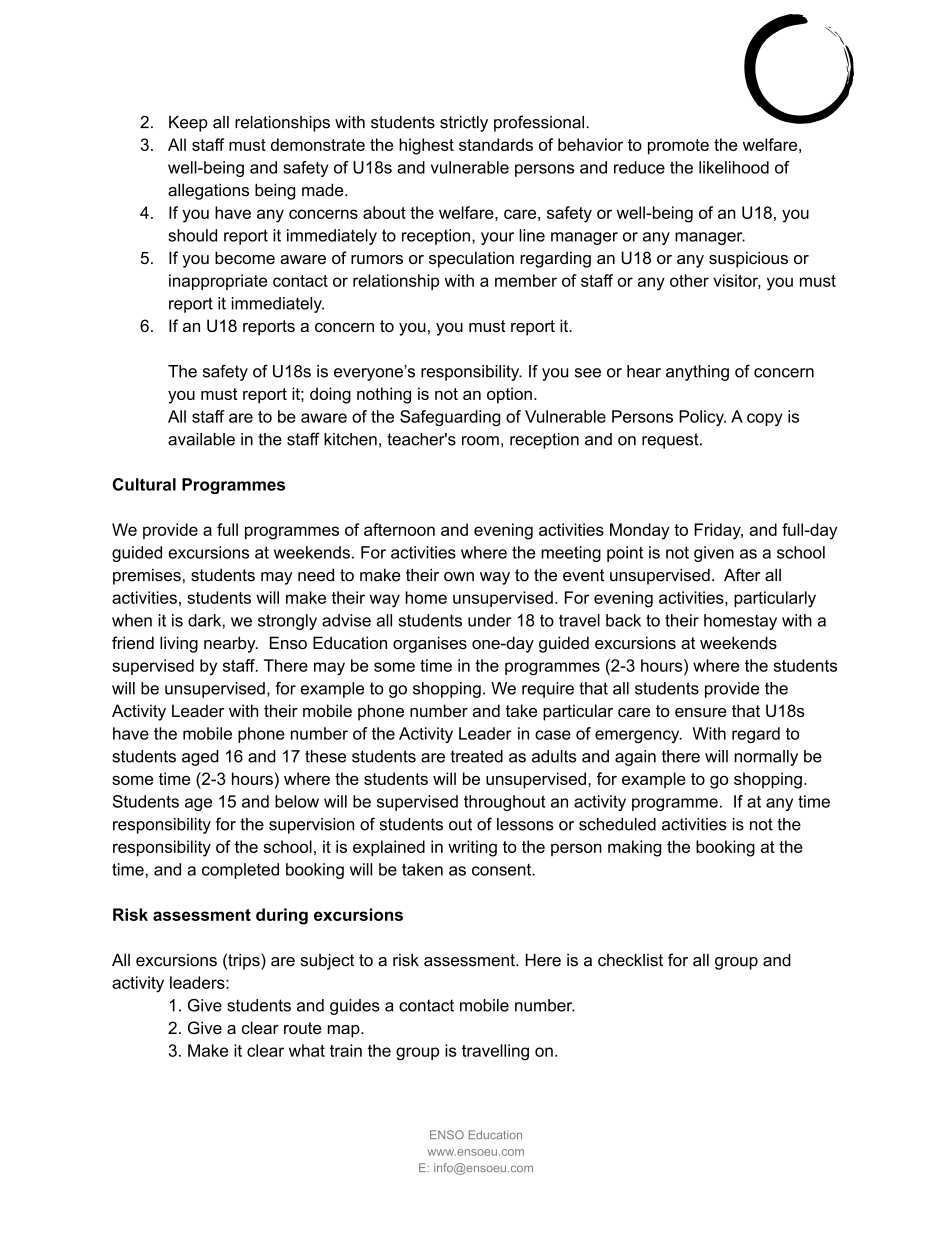 The width and height of the screenshot is (952, 1233). Describe the element at coordinates (701, 712) in the screenshot. I see `ensure` at that location.
